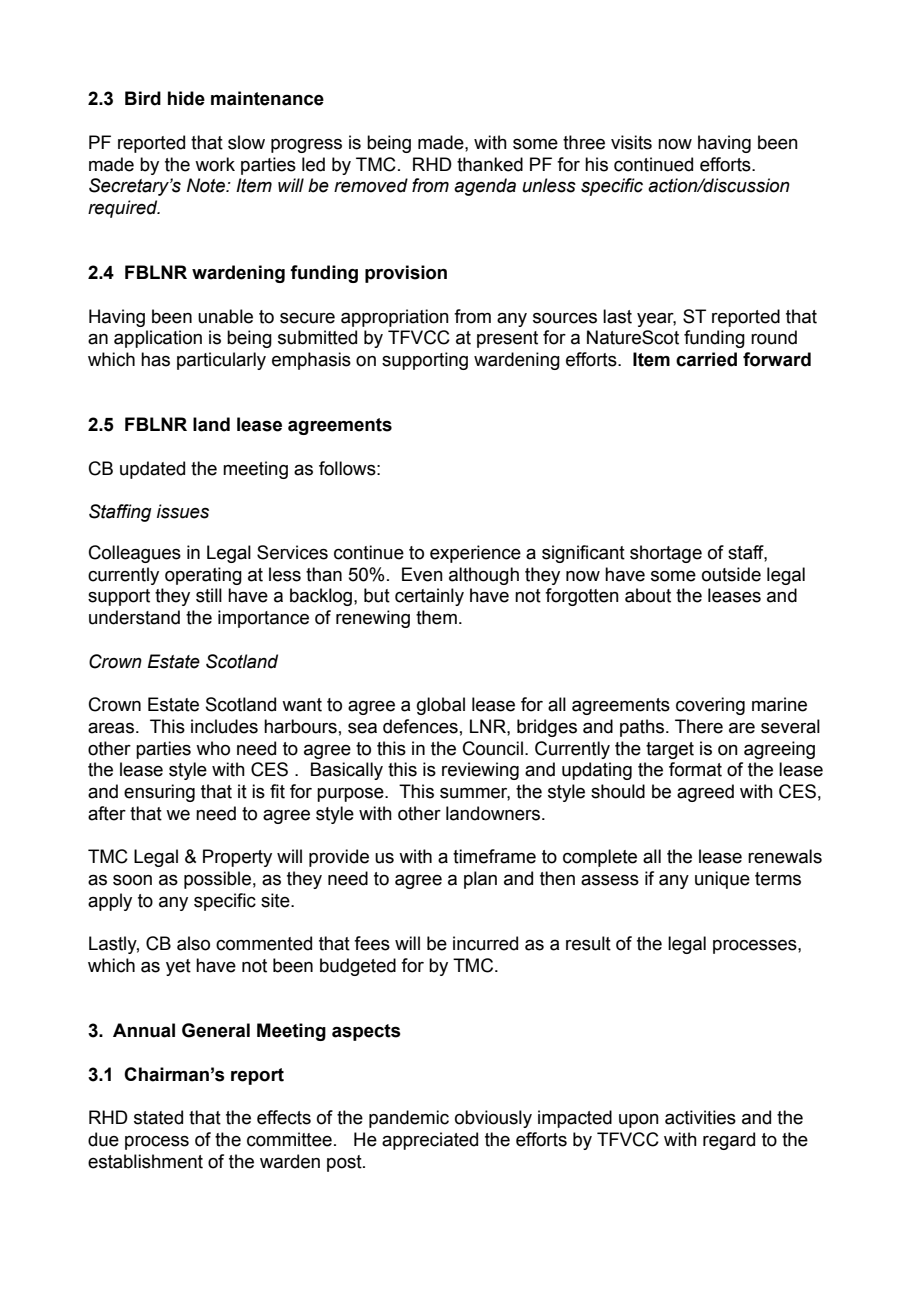  Describe the element at coordinates (485, 187) in the document. I see `agenda` at that location.
